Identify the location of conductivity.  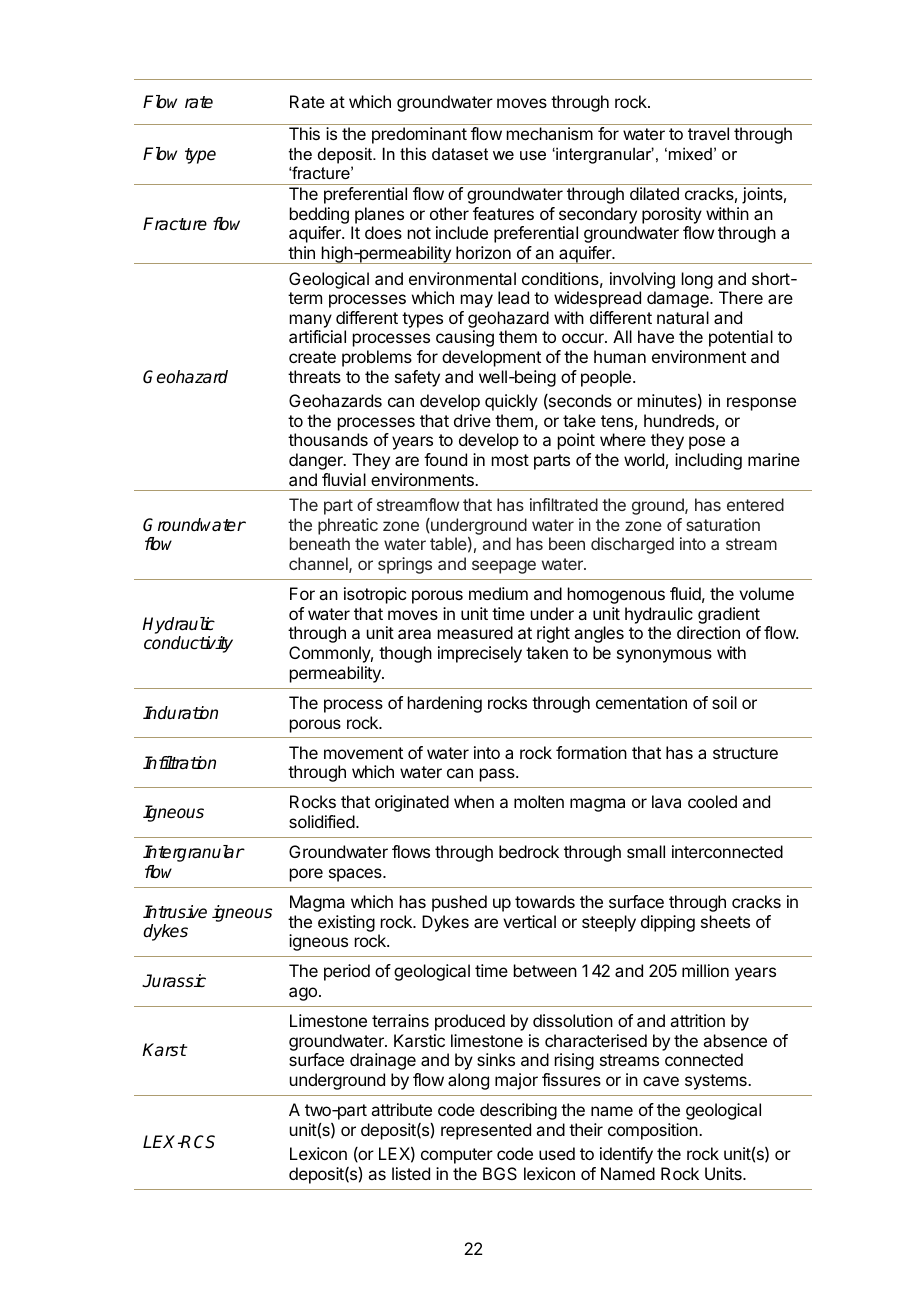
(188, 644).
